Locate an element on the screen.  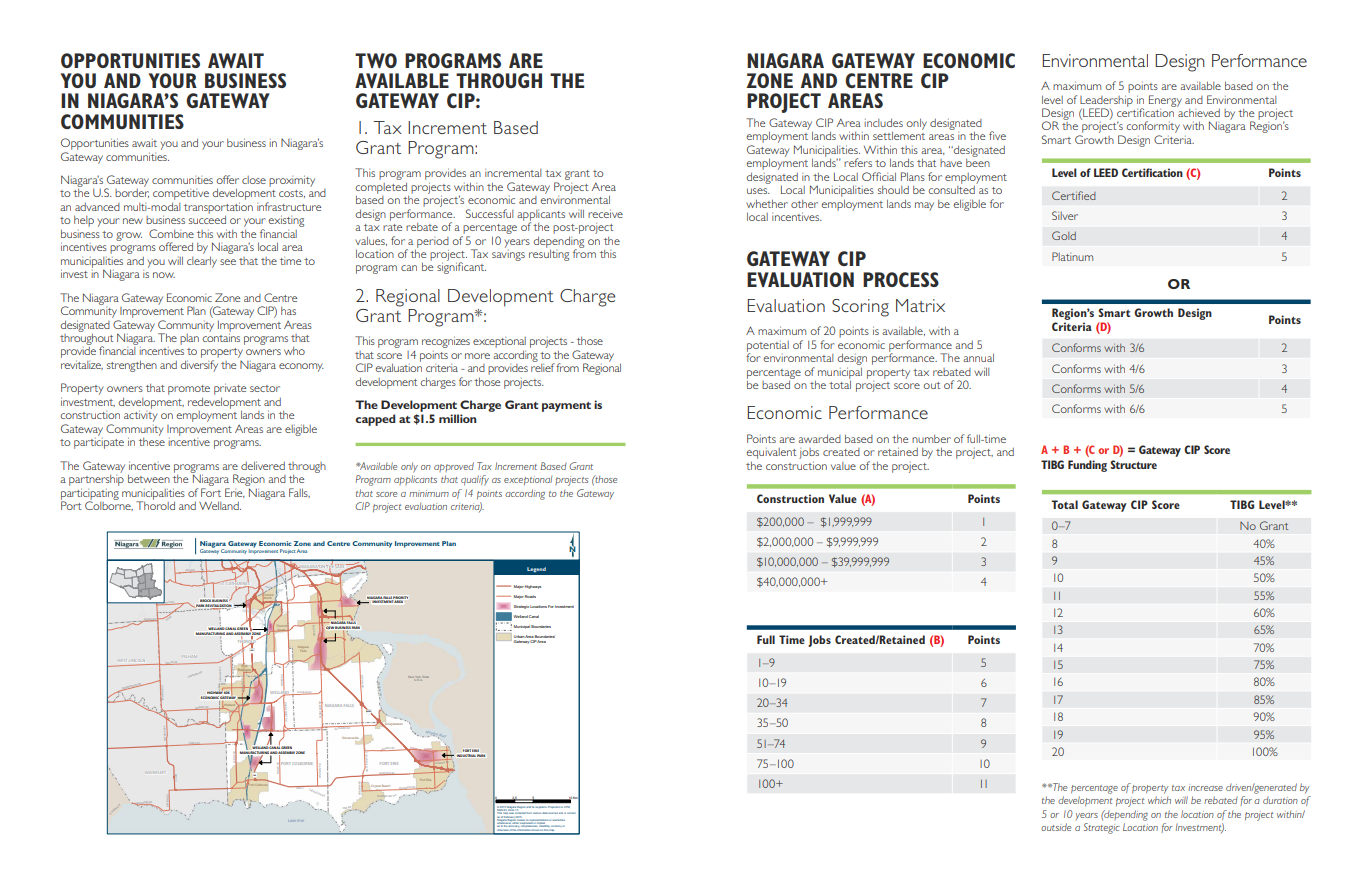
INDUSTRIAL is located at coordinates (466, 755).
